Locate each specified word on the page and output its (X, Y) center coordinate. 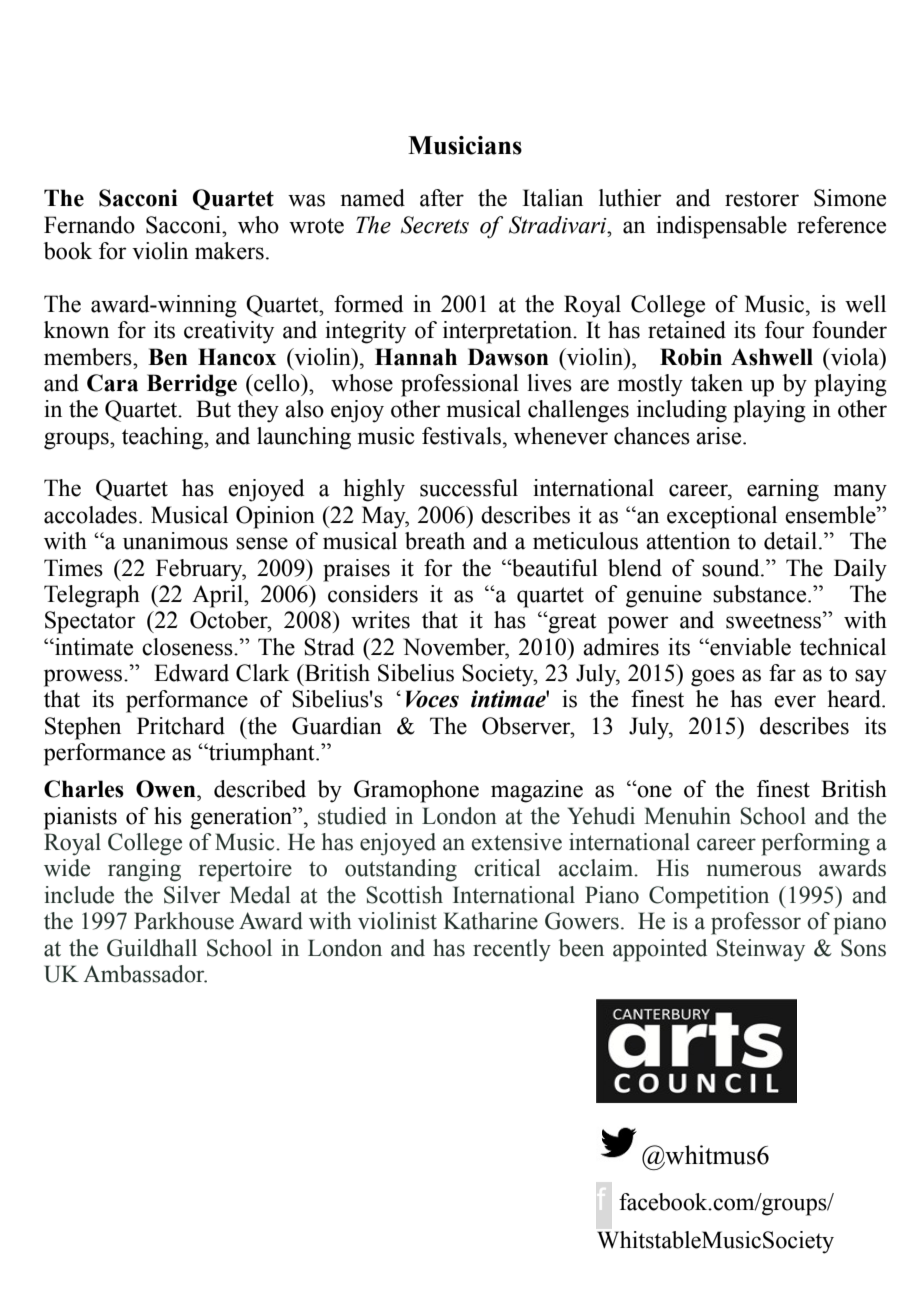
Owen (167, 789)
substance (761, 594)
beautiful (554, 568)
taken (717, 383)
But (213, 409)
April (218, 596)
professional (460, 385)
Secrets (435, 225)
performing (815, 844)
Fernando (89, 225)
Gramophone (416, 791)
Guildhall (152, 948)
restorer (762, 199)
